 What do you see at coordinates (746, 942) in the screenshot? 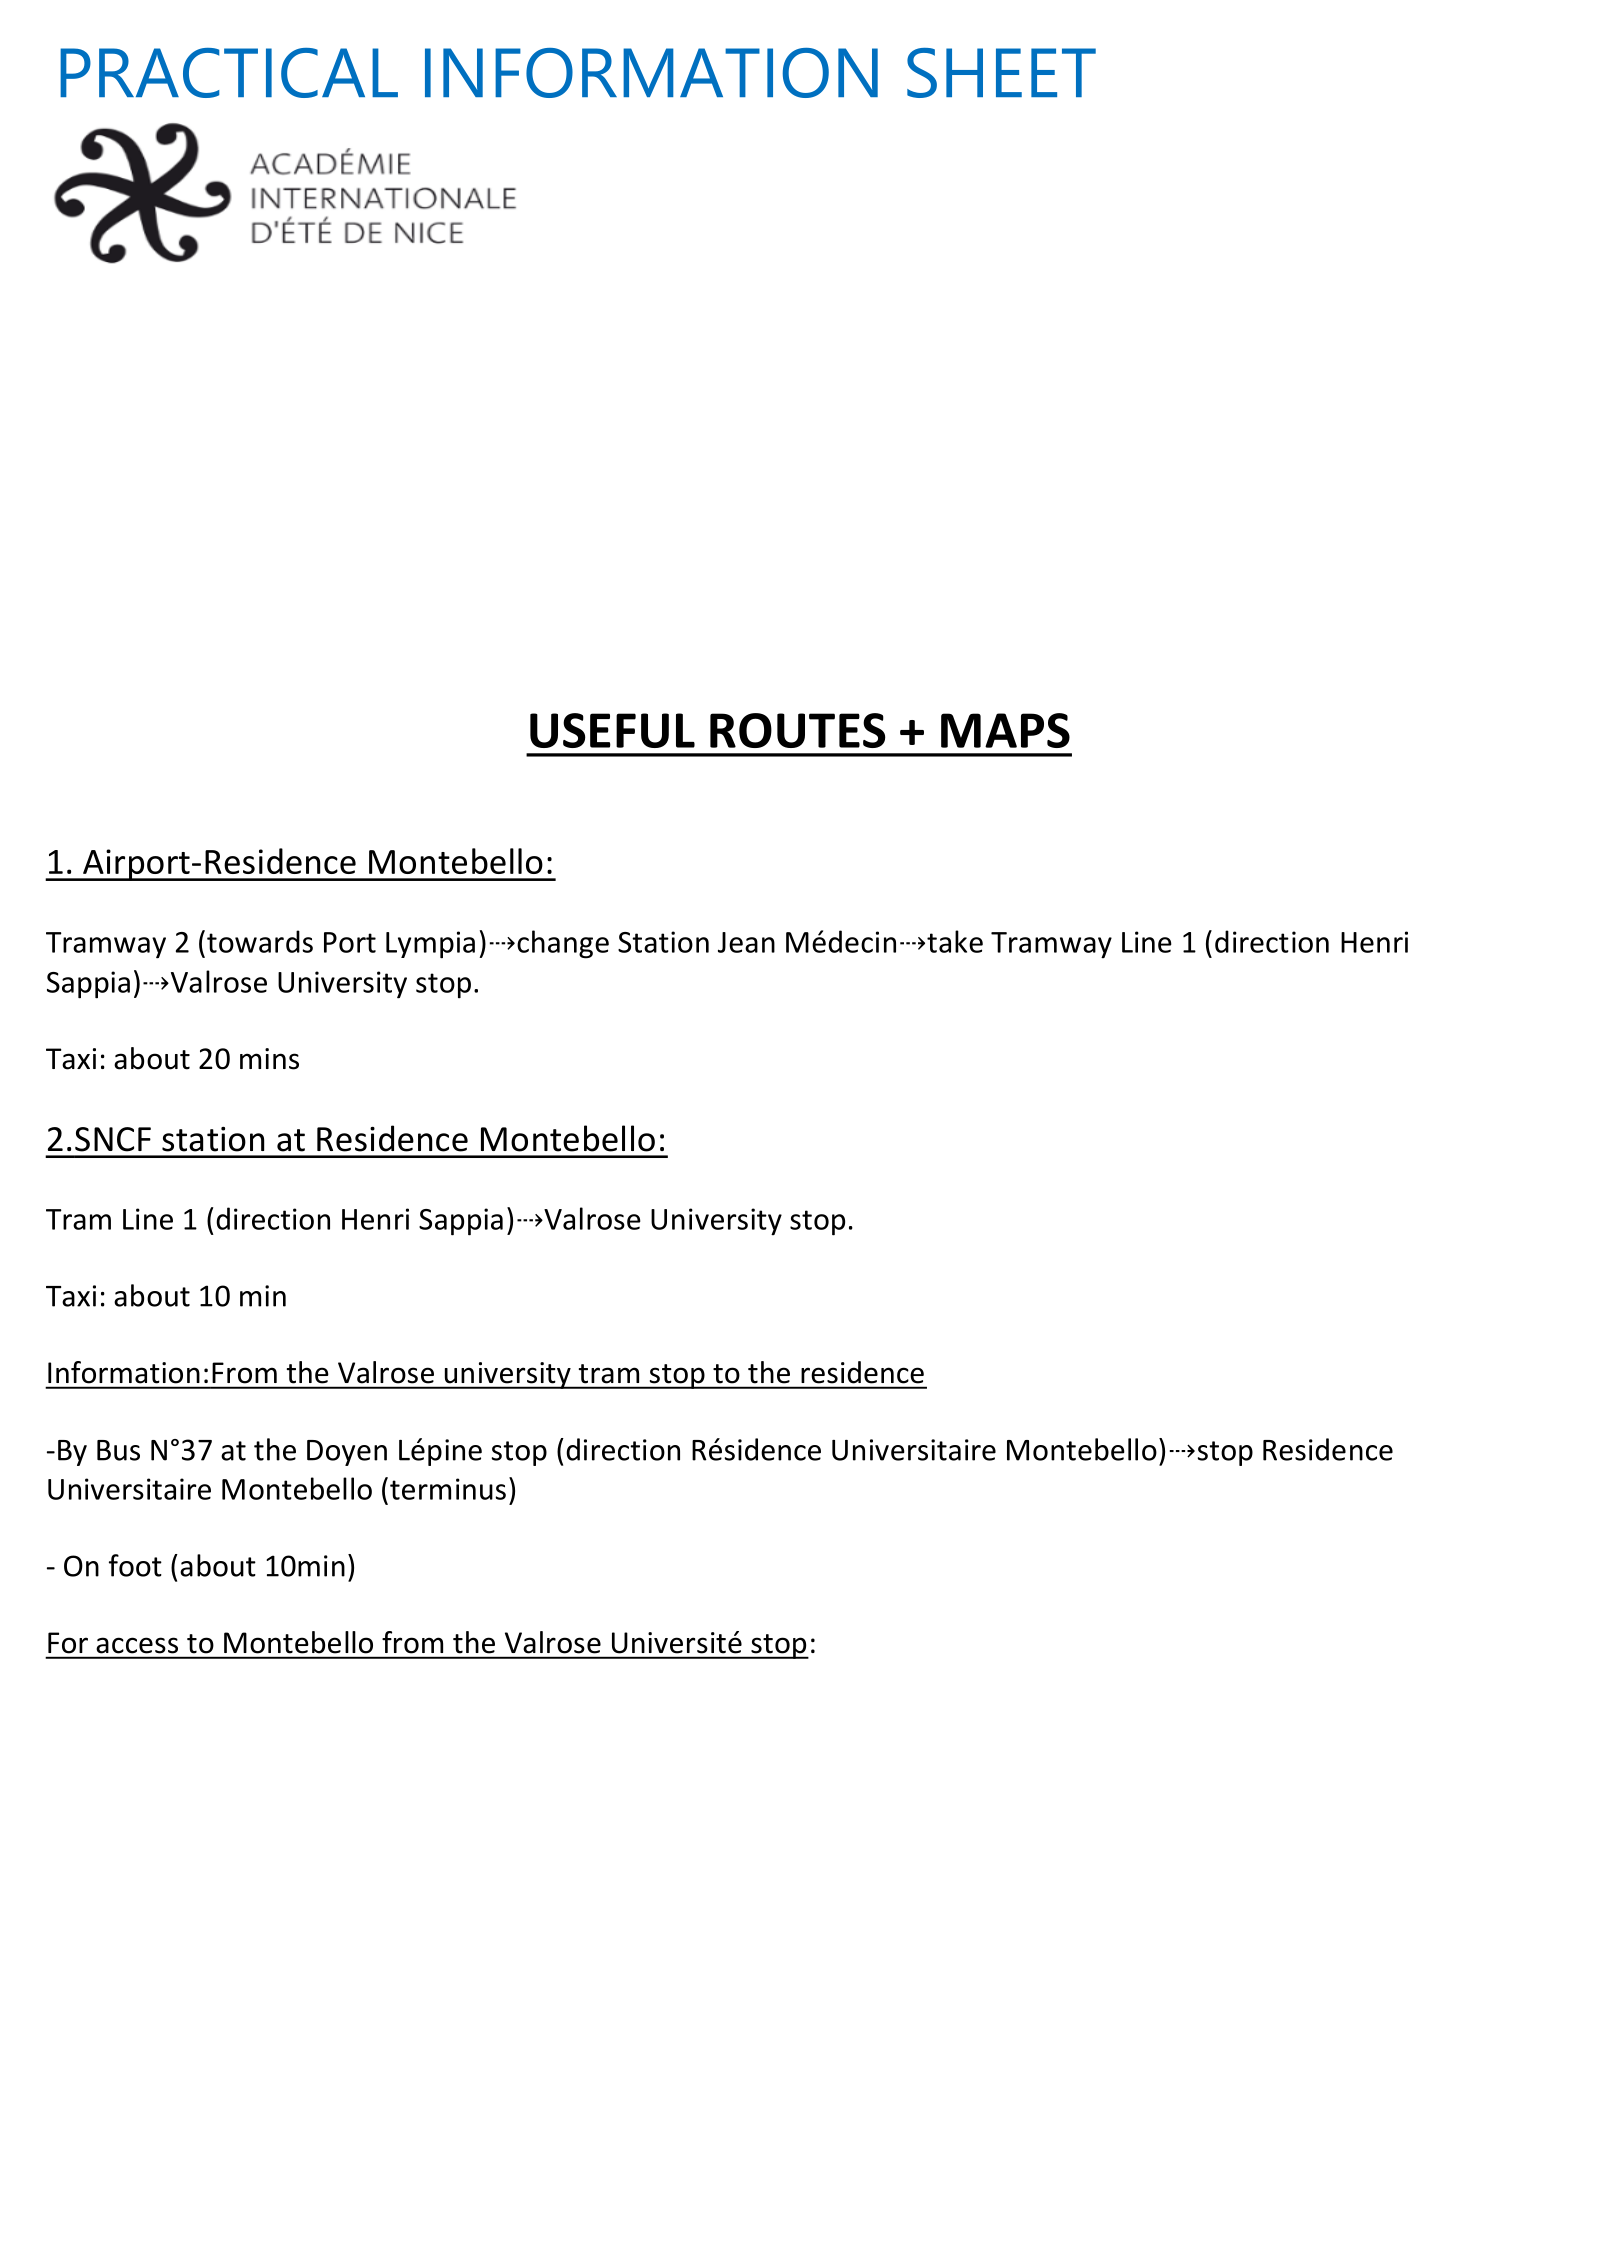
I see `Jean` at bounding box center [746, 942].
